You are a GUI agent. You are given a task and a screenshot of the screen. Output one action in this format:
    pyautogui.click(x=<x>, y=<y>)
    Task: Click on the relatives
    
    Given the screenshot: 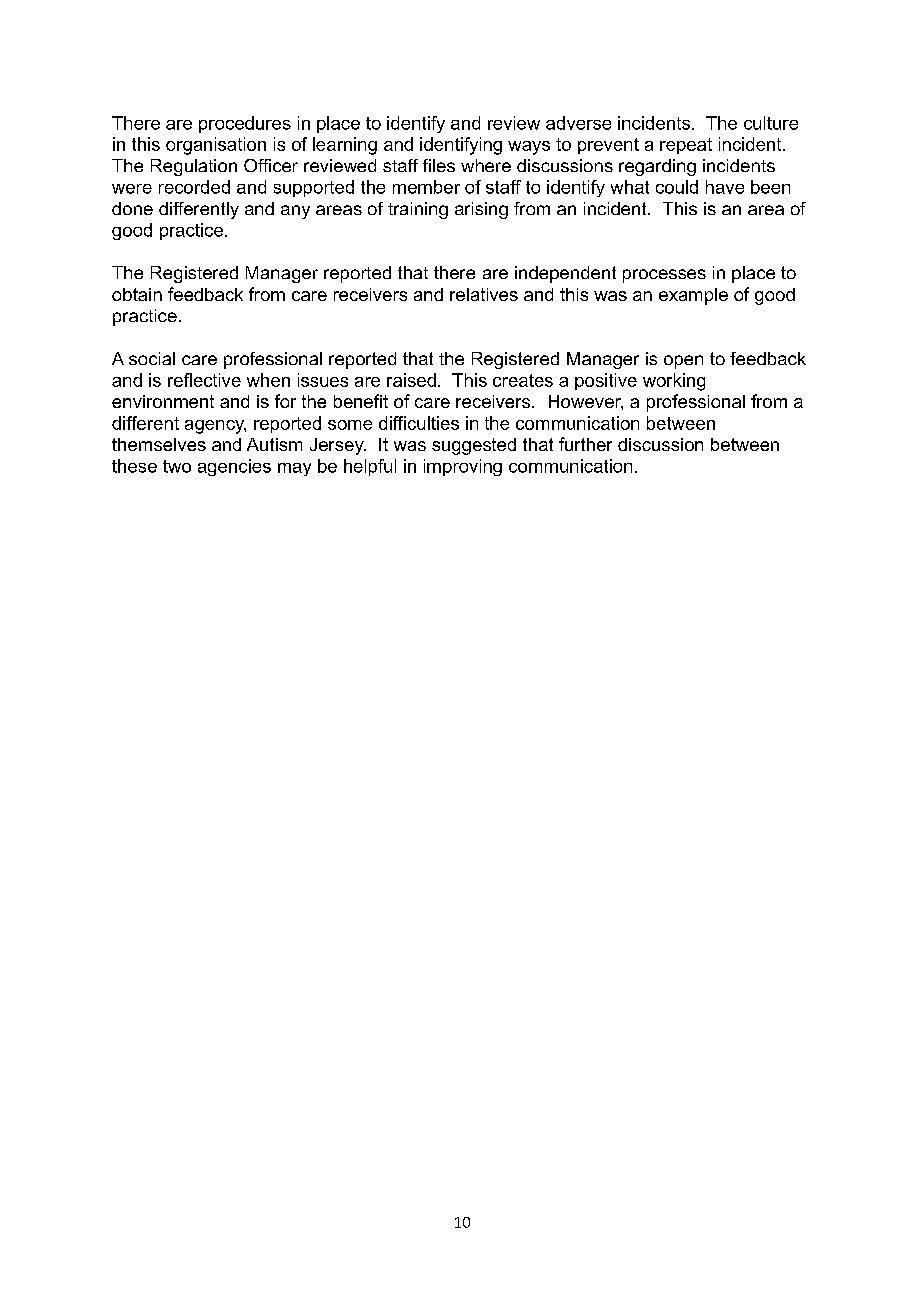 What is the action you would take?
    pyautogui.click(x=484, y=294)
